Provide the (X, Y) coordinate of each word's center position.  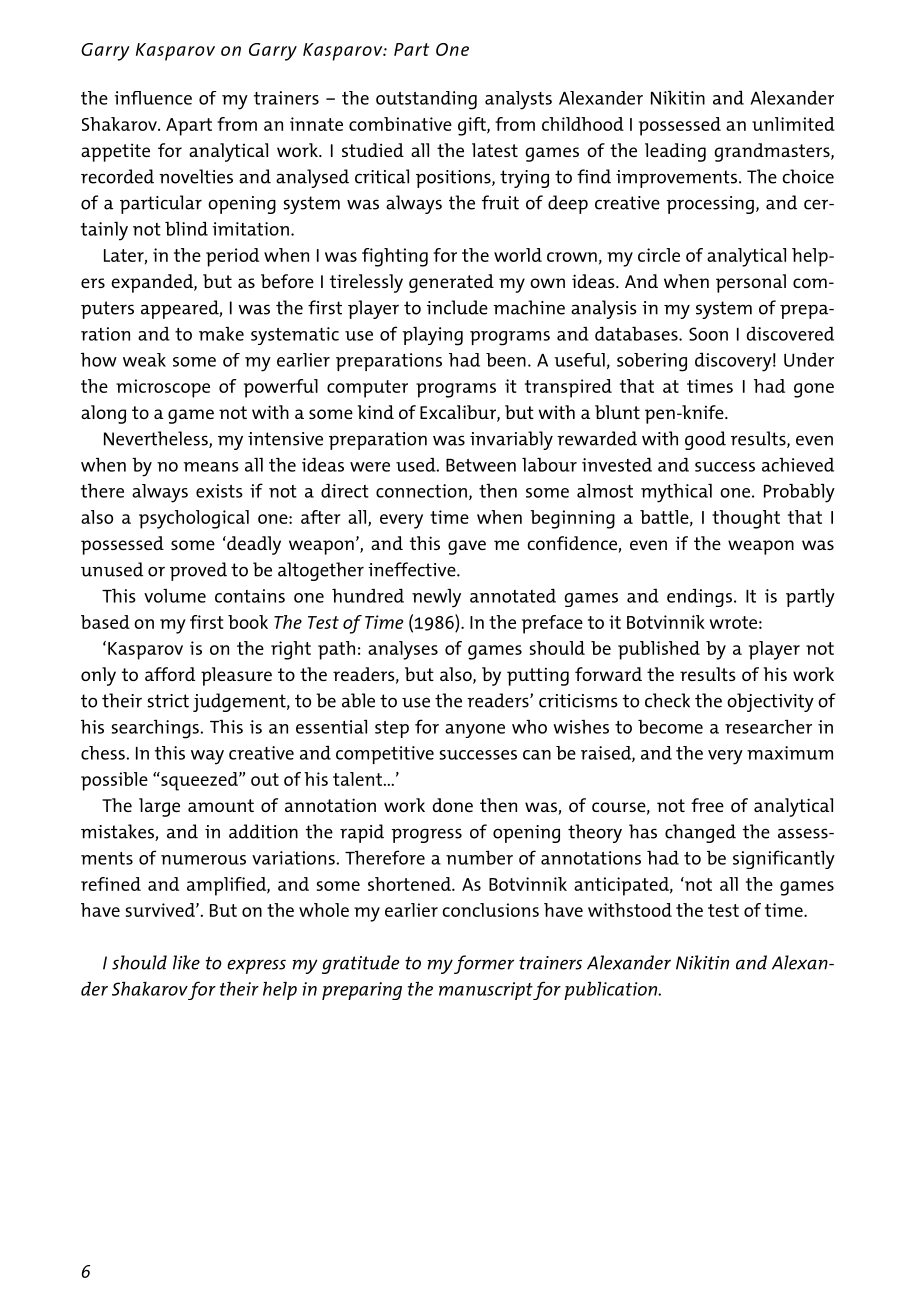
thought (746, 519)
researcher (768, 727)
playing (432, 336)
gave (467, 547)
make (221, 334)
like (186, 962)
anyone (475, 731)
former (484, 964)
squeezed (199, 781)
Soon (708, 334)
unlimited (793, 124)
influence (153, 98)
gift (473, 126)
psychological (194, 519)
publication (612, 991)
